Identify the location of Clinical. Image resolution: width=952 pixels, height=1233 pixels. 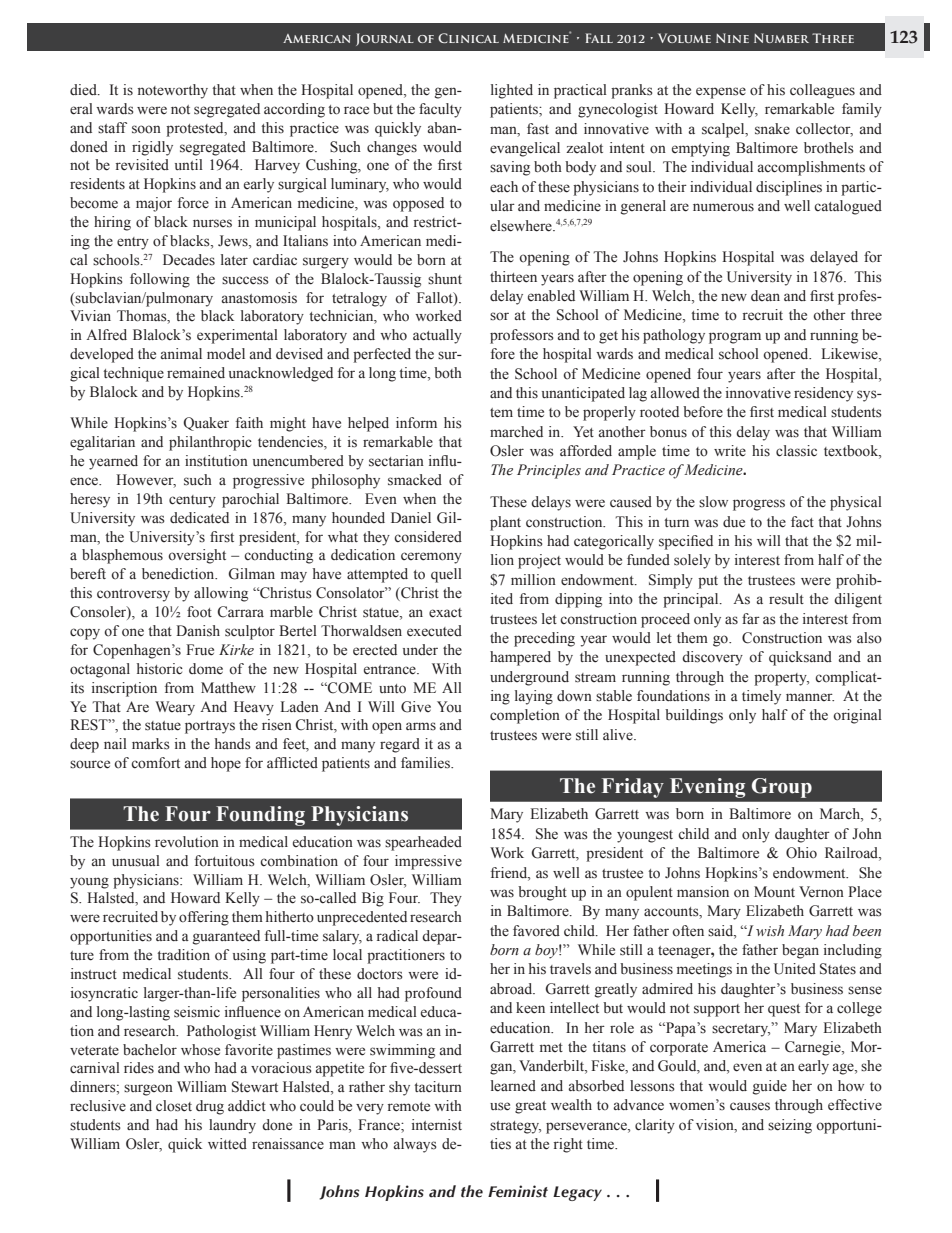
(468, 38).
